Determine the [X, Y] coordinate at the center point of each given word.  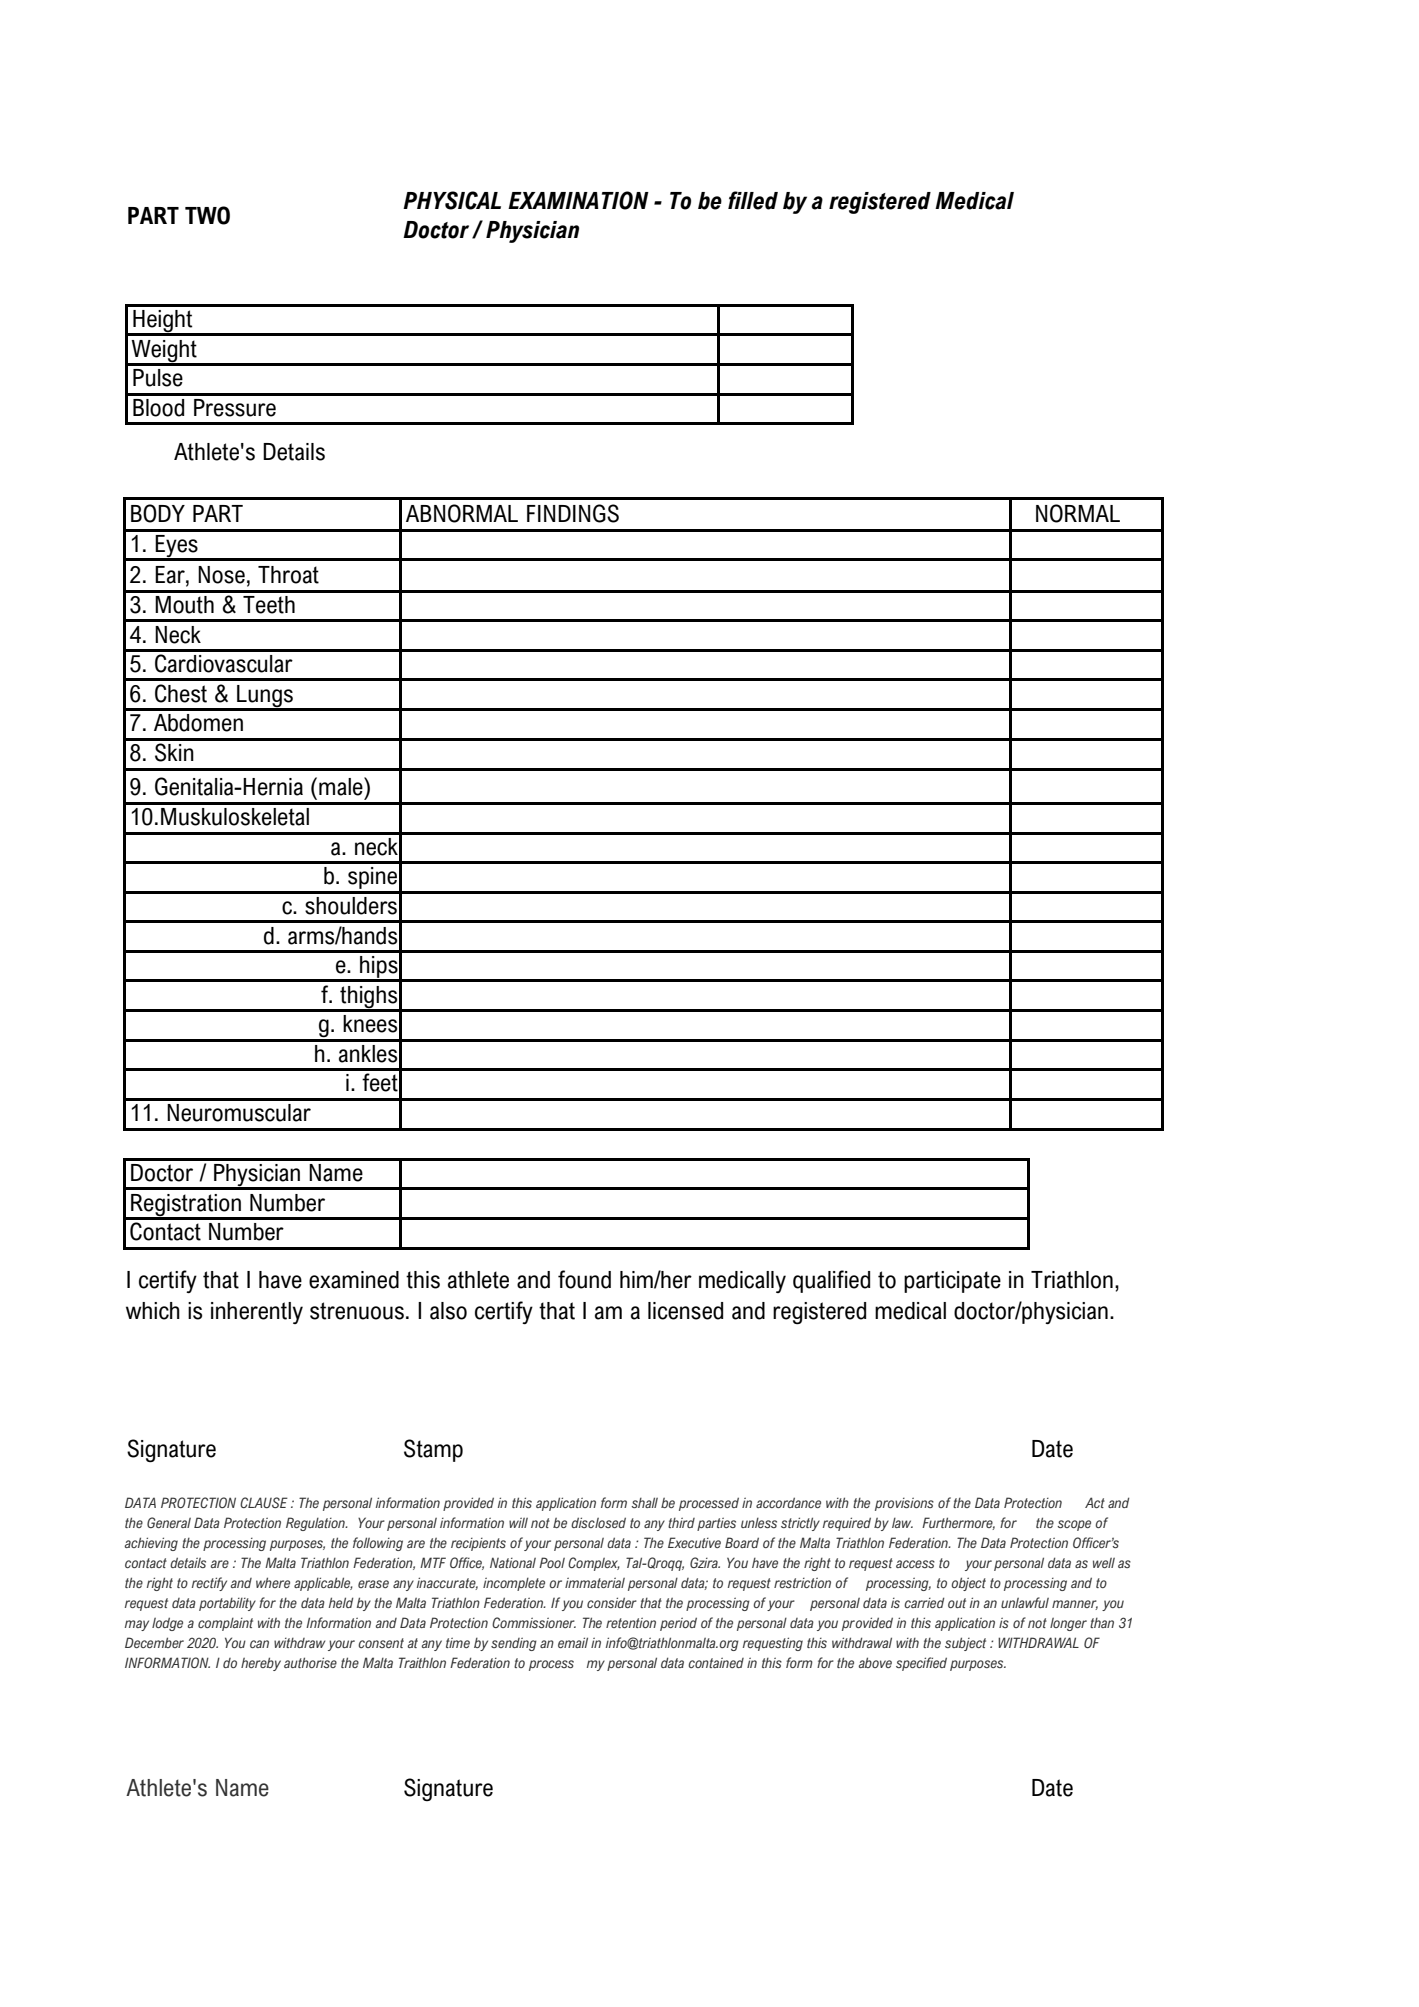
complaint [225, 1624]
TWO [207, 215]
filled [753, 200]
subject [965, 1644]
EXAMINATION [578, 200]
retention [631, 1623]
